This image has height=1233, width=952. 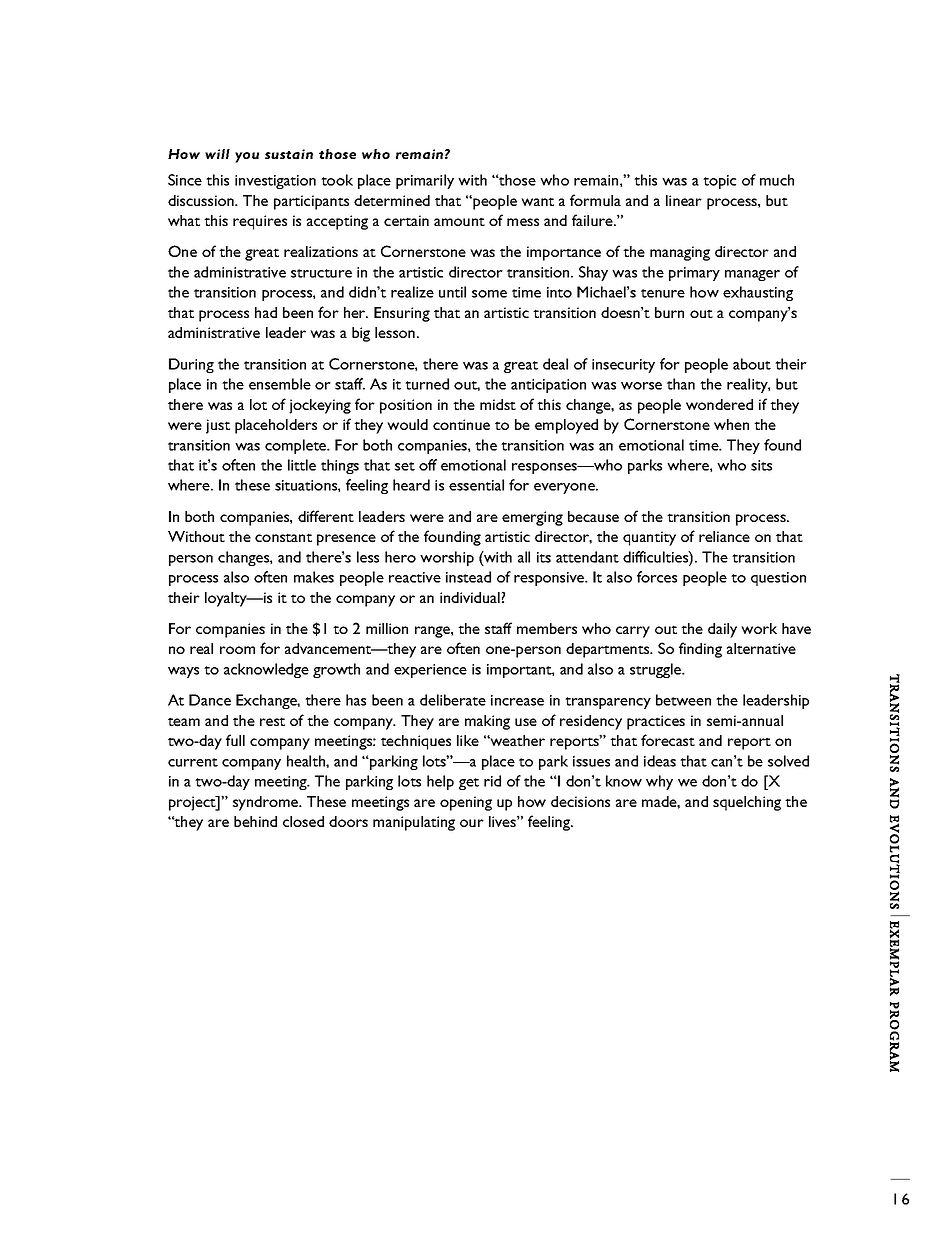 What do you see at coordinates (237, 650) in the image?
I see `room` at bounding box center [237, 650].
